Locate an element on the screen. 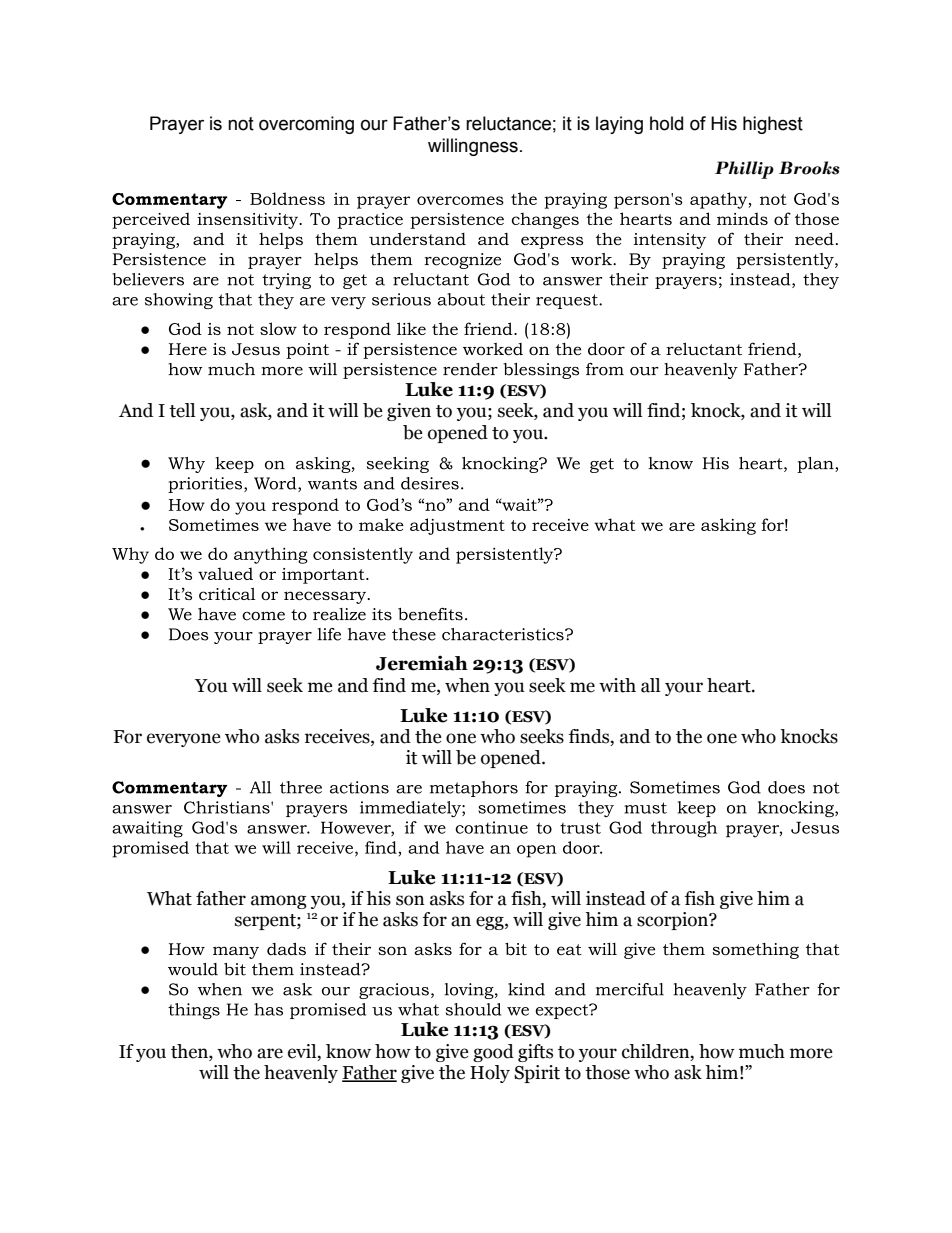 This screenshot has height=1233, width=952. then is located at coordinates (190, 1051).
